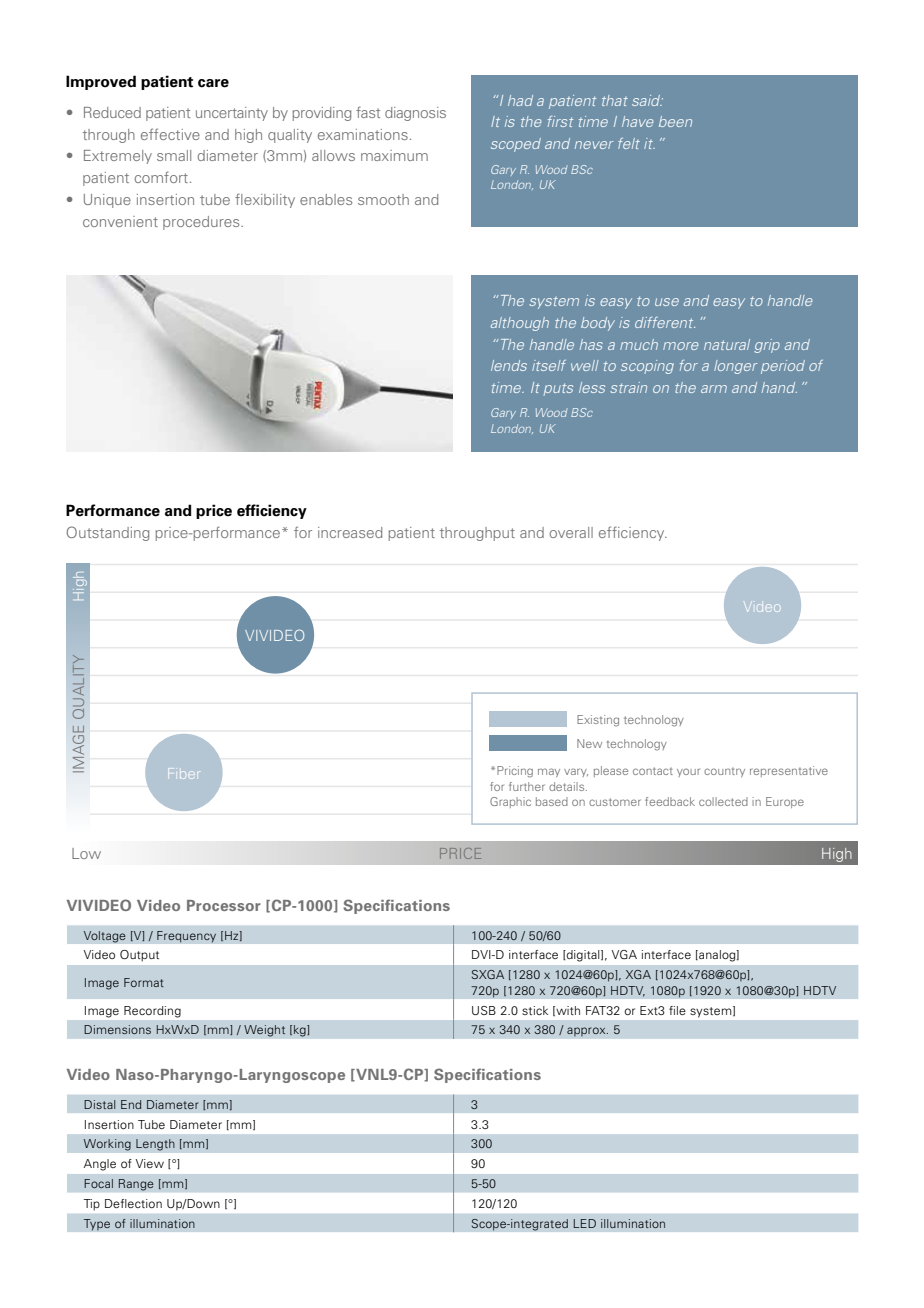  Describe the element at coordinates (170, 134) in the screenshot. I see `effective` at that location.
